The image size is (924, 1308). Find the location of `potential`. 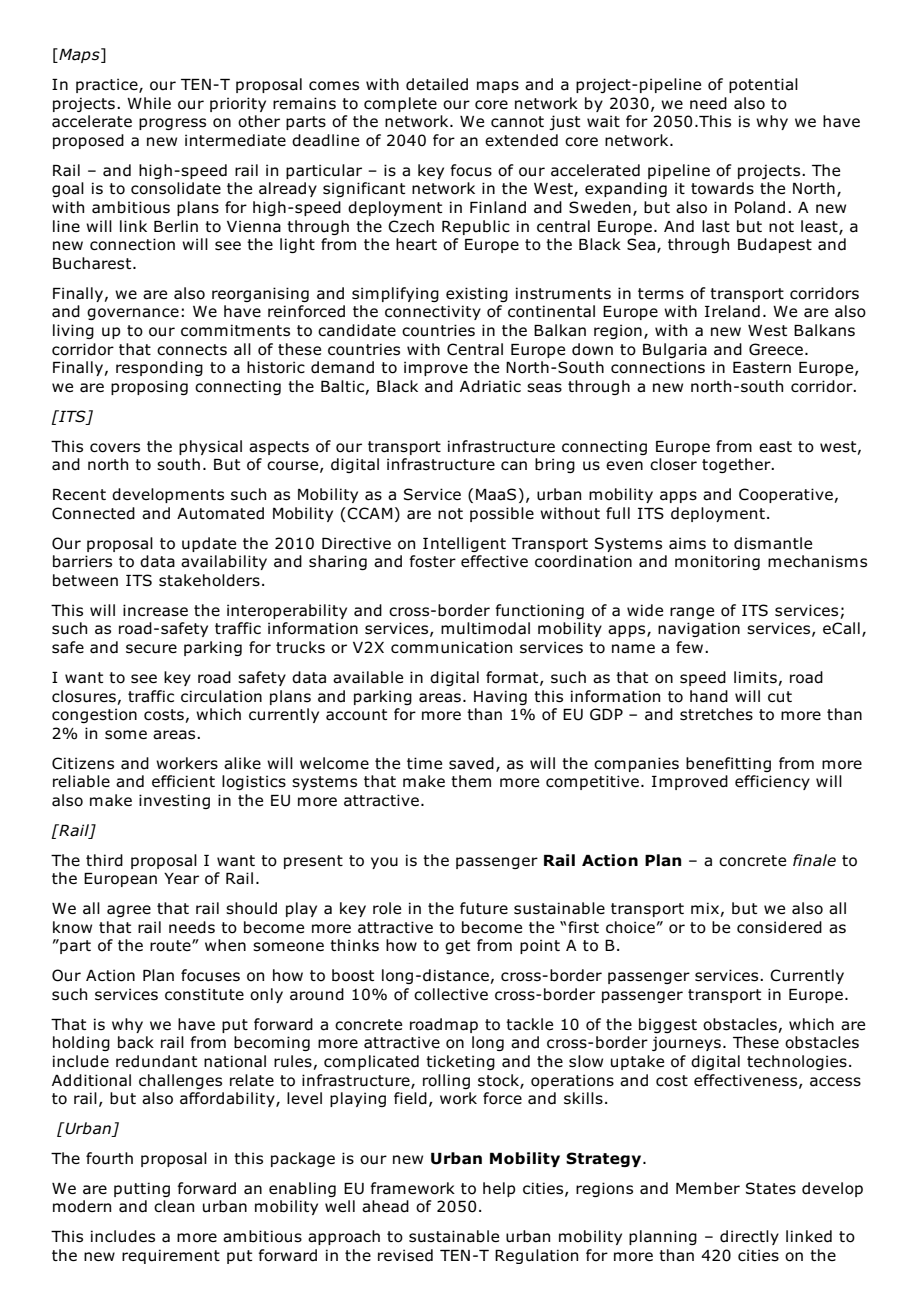

potential is located at coordinates (763, 85).
